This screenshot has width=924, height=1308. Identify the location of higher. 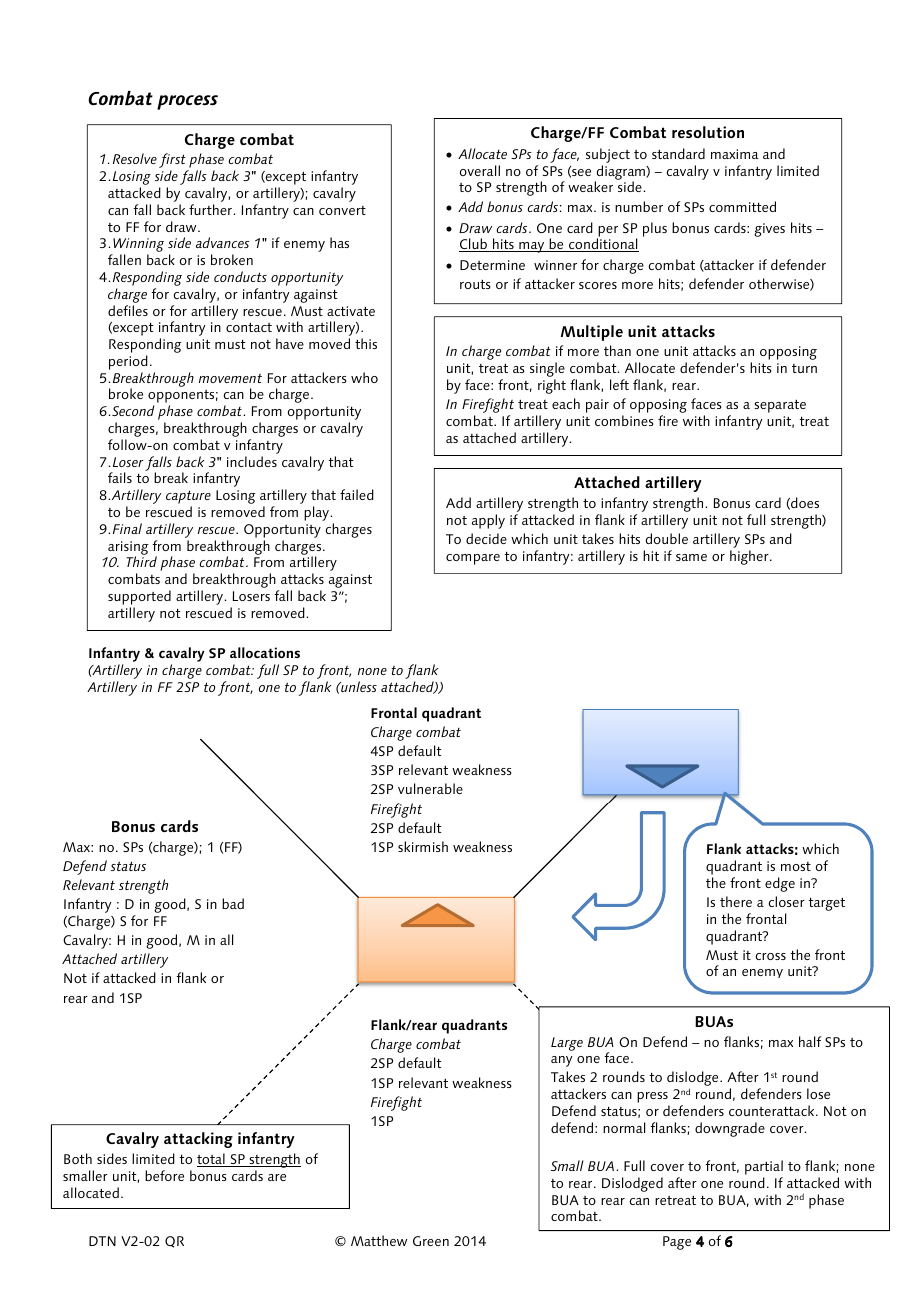
(750, 557).
